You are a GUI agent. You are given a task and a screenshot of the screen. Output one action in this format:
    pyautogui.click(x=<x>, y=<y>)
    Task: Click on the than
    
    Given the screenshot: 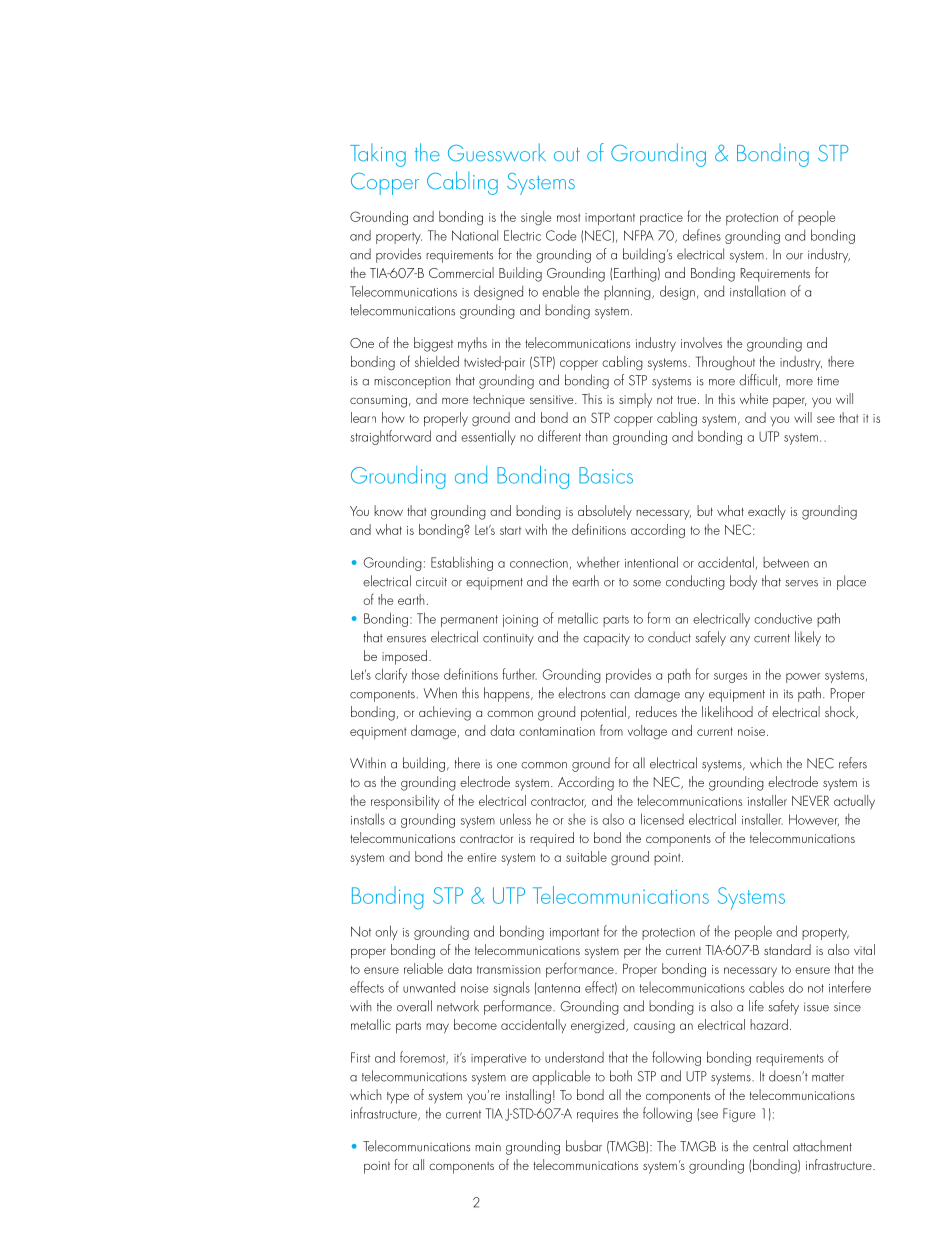 What is the action you would take?
    pyautogui.click(x=597, y=436)
